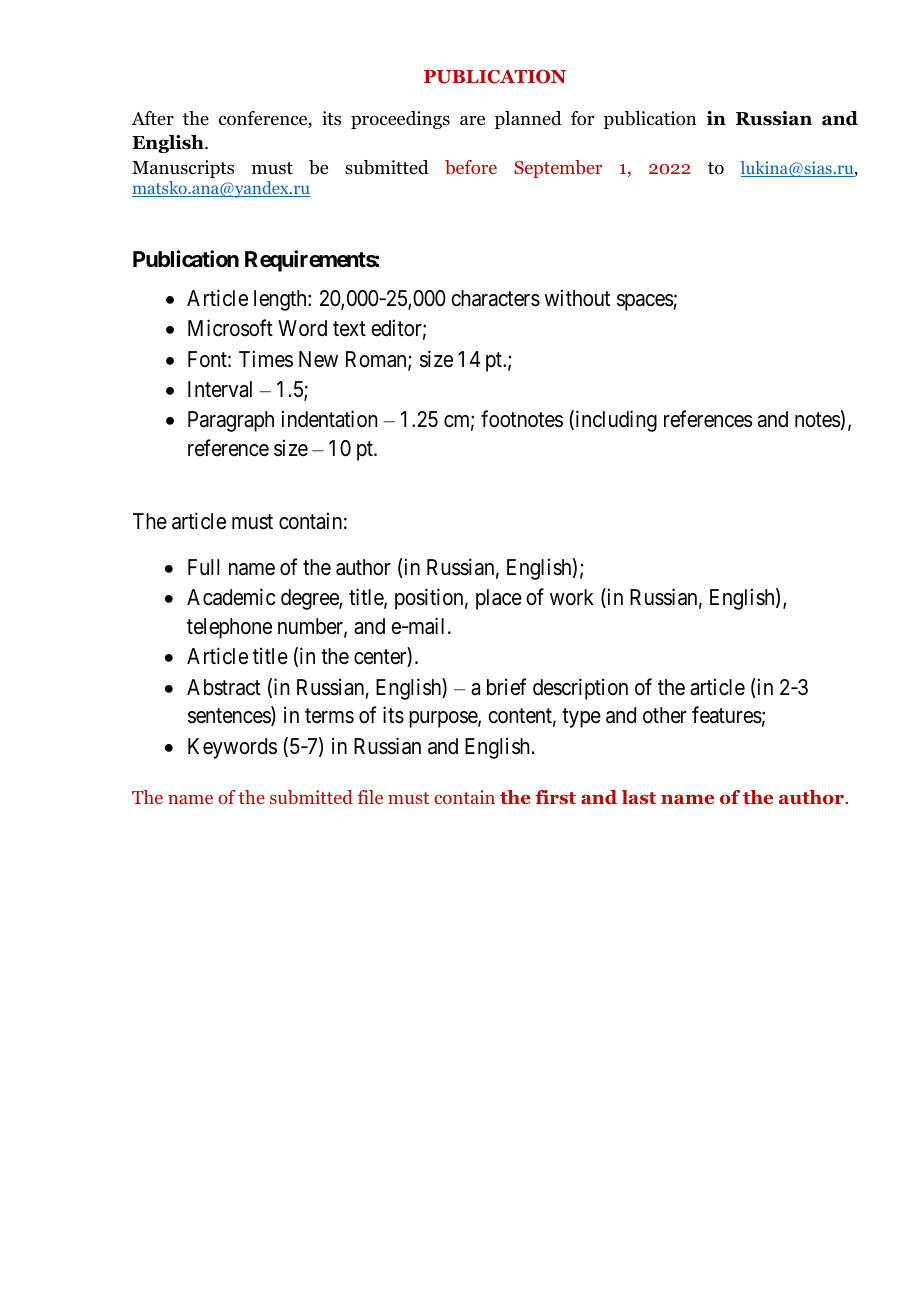  I want to click on last, so click(639, 797).
